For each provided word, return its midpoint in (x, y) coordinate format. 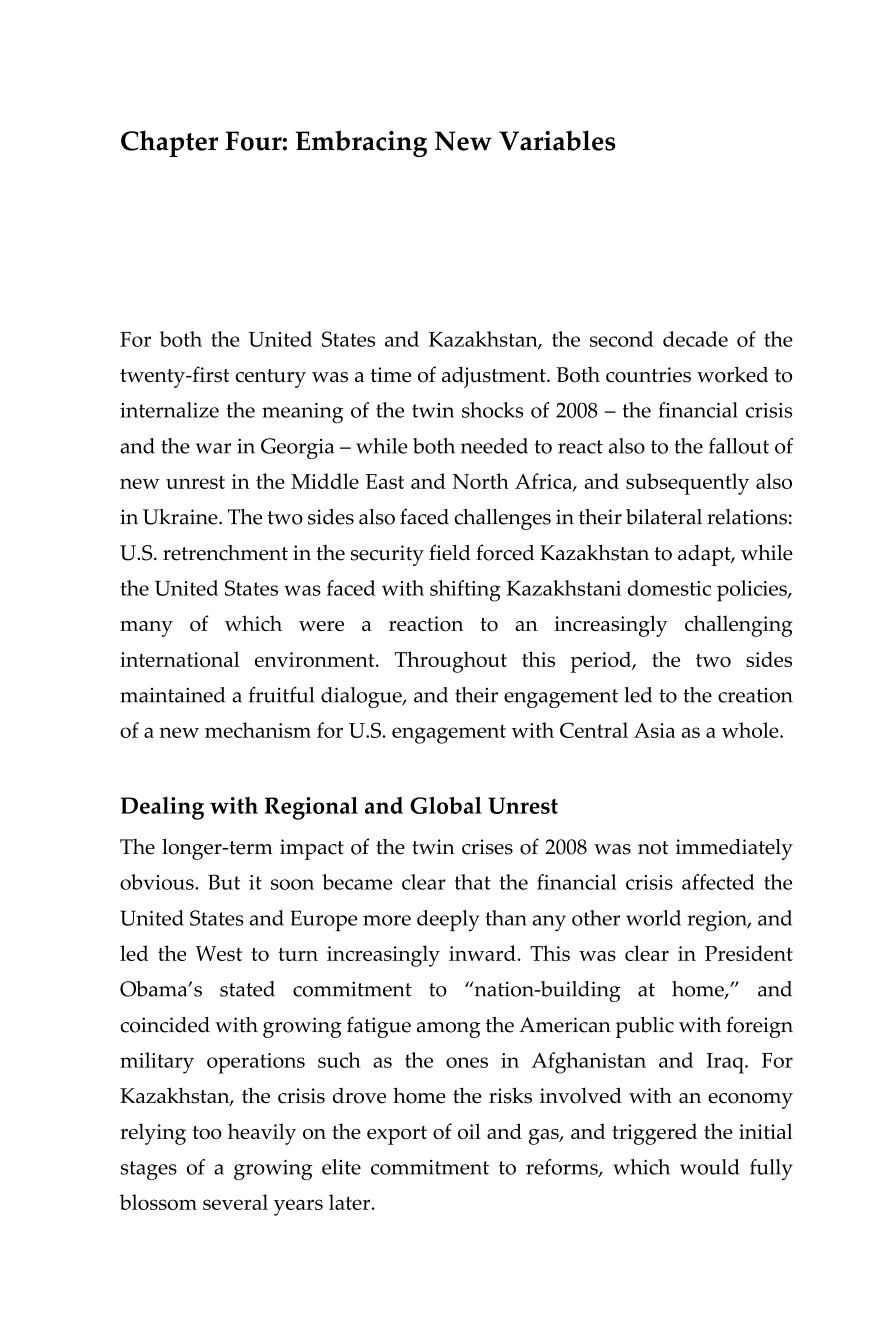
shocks (492, 410)
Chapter (169, 143)
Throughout (451, 662)
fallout (739, 446)
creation (755, 695)
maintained (172, 695)
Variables (557, 140)
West (218, 953)
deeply (448, 921)
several (235, 1202)
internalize (169, 410)
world (653, 918)
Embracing (361, 143)
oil (469, 1131)
